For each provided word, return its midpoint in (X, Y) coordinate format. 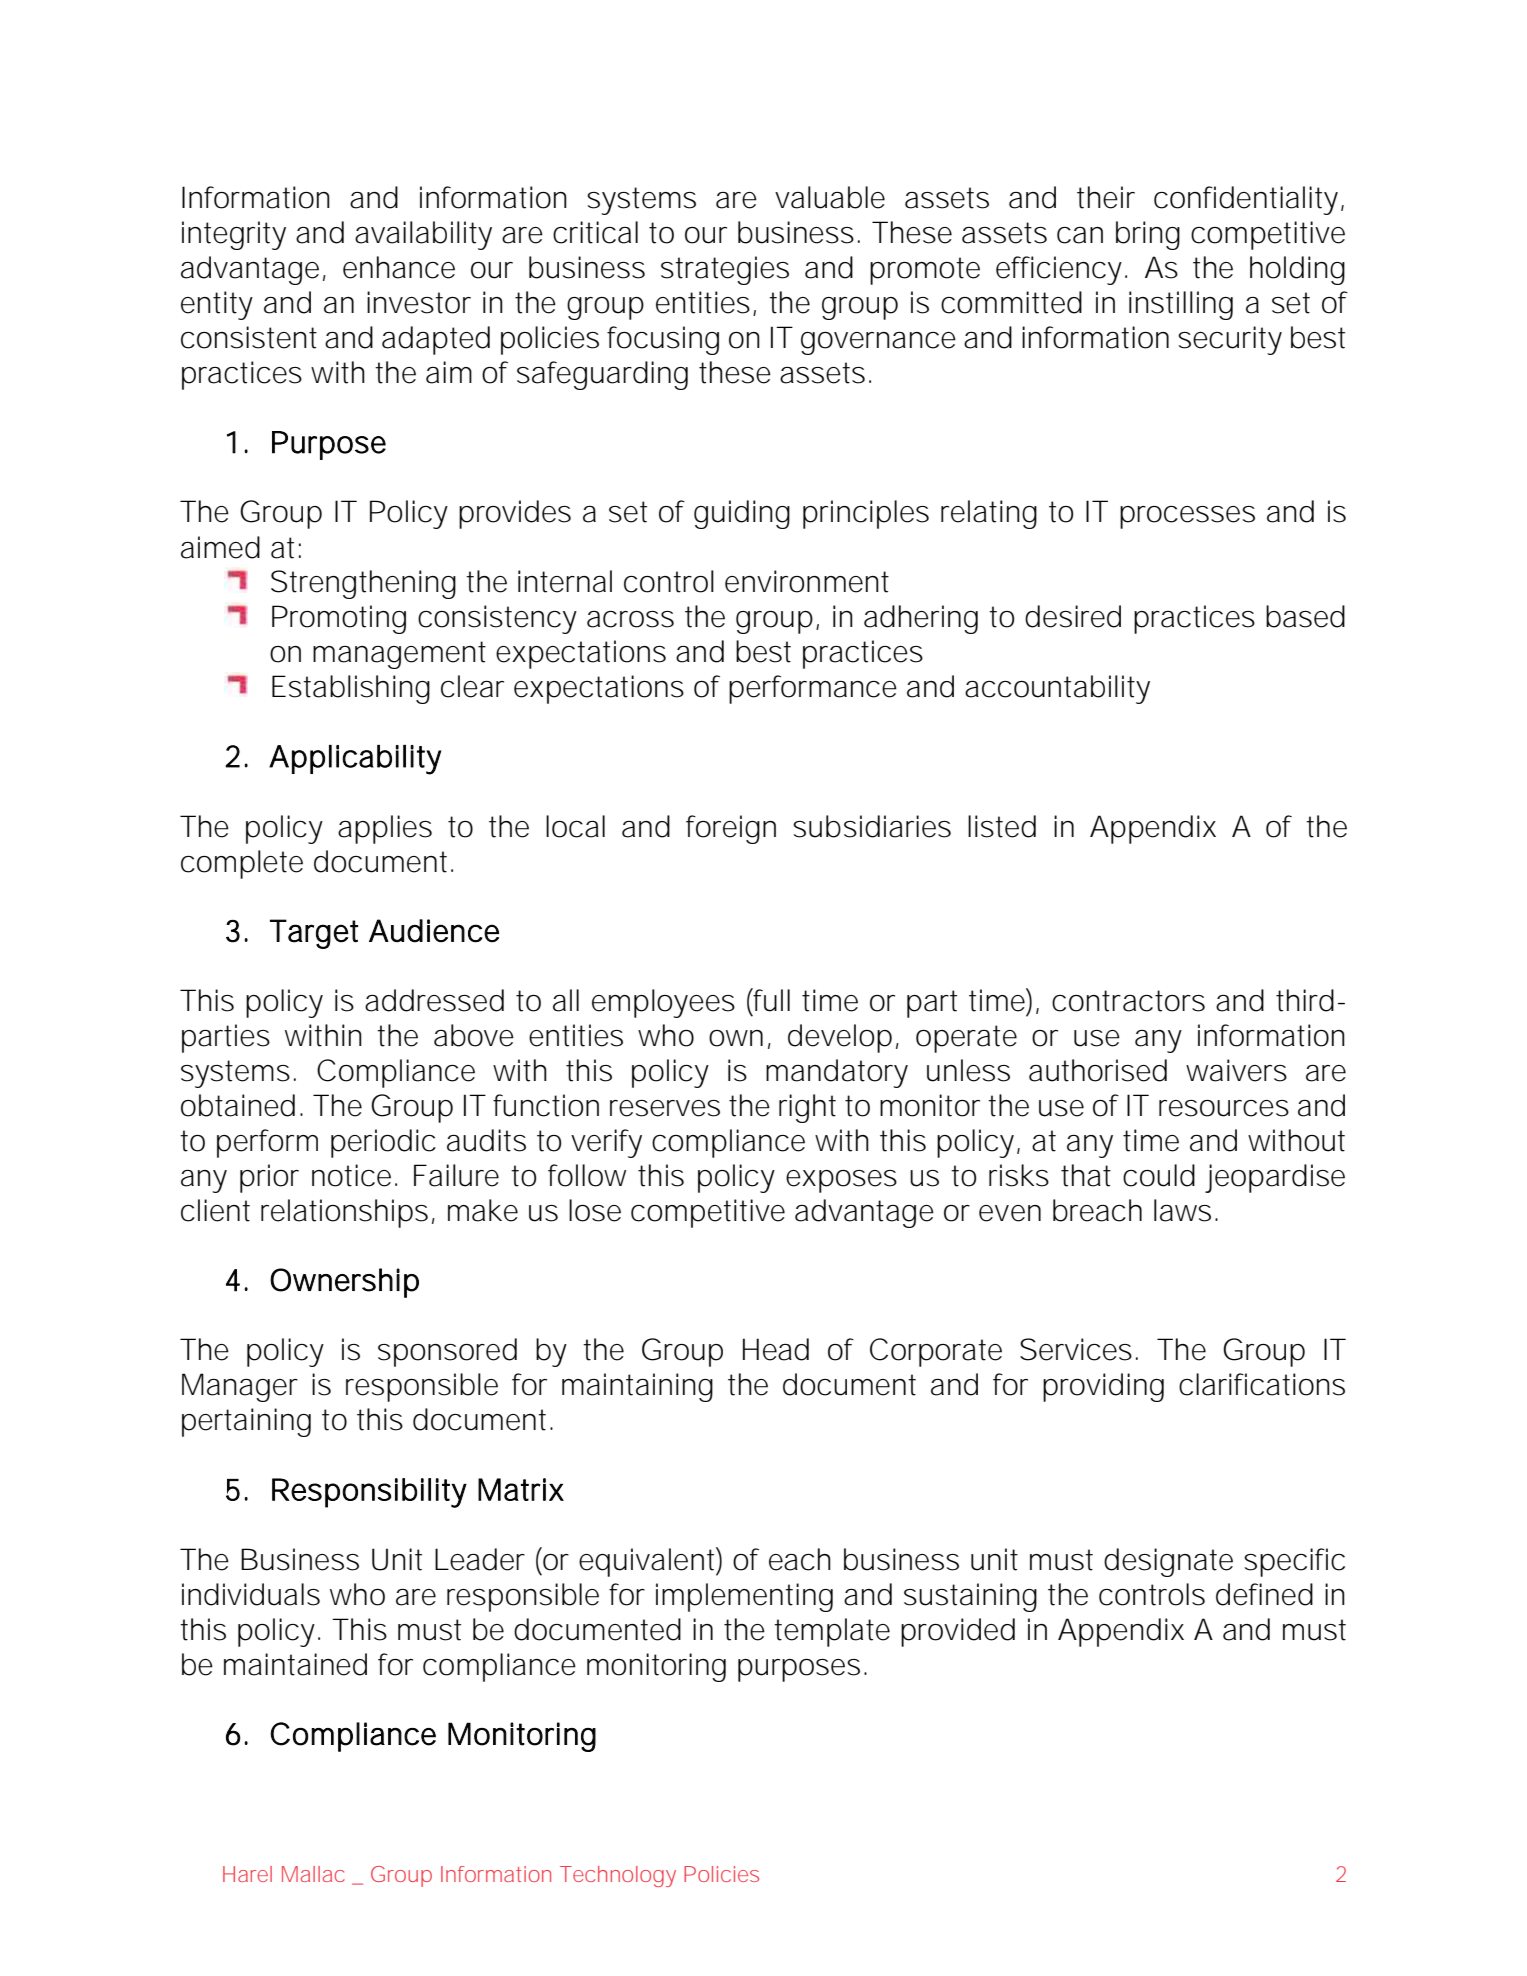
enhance (399, 267)
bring (1148, 235)
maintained (295, 1664)
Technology (618, 1876)
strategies (725, 270)
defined (1264, 1594)
